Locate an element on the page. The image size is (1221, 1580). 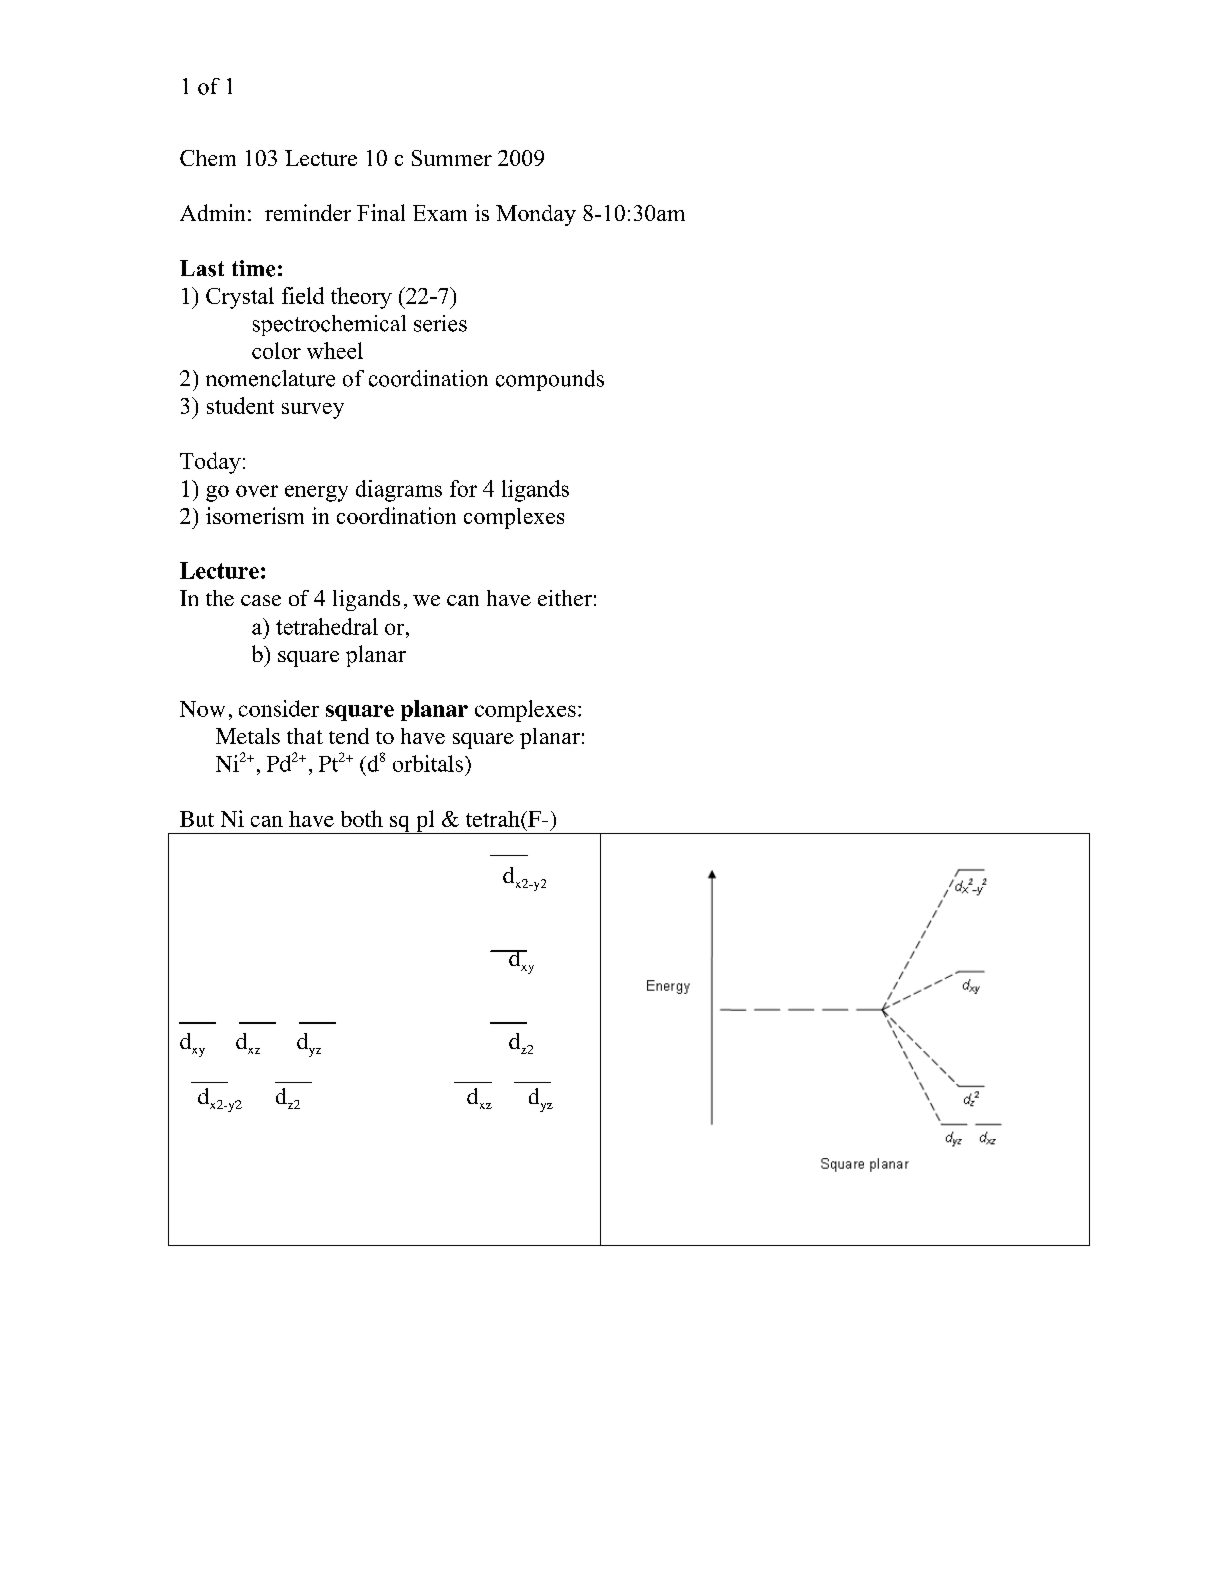
for is located at coordinates (463, 488).
